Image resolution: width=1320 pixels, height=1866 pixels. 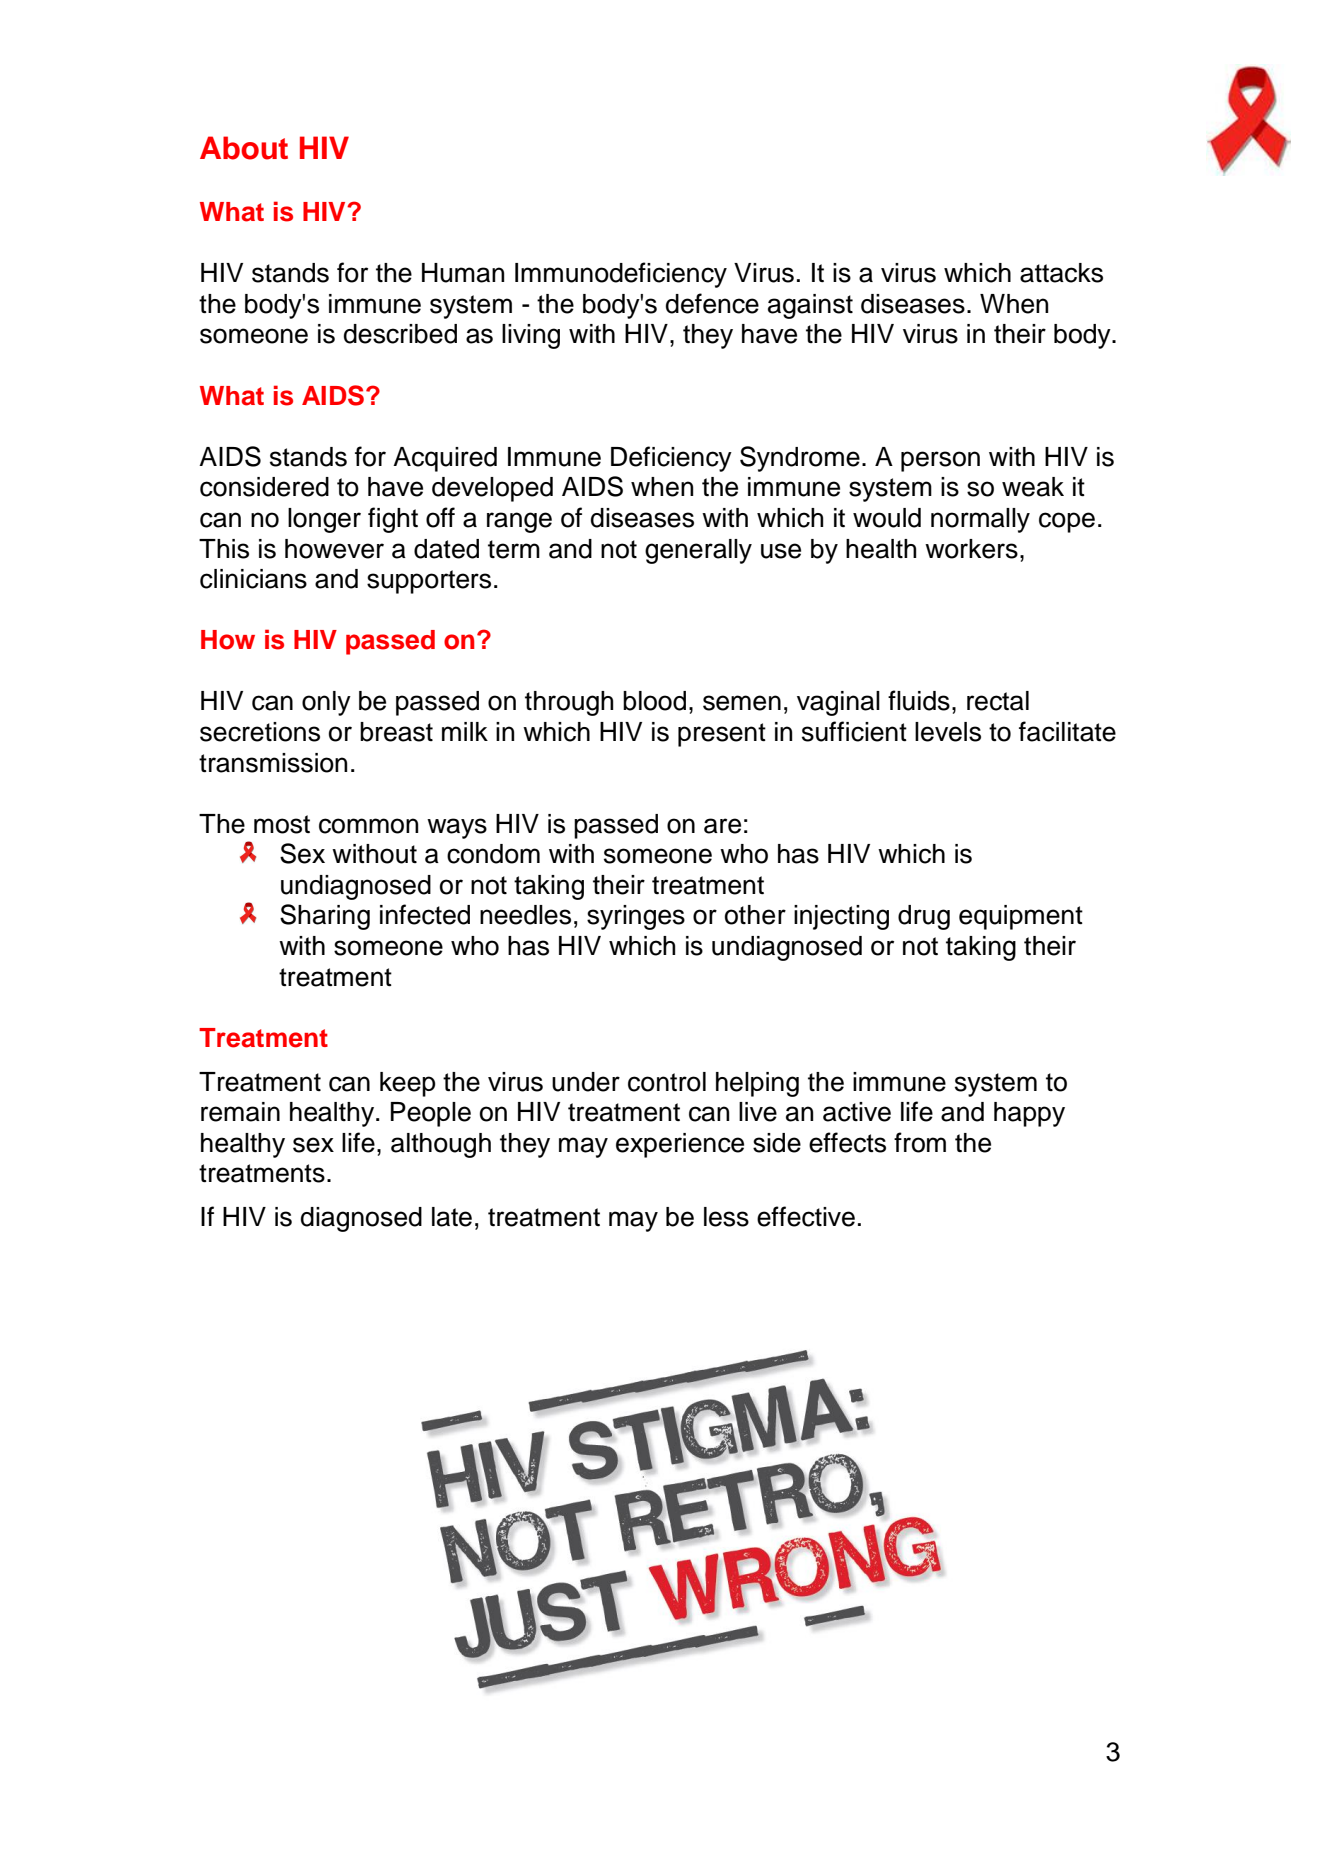 What do you see at coordinates (325, 917) in the page?
I see `Sharing` at bounding box center [325, 917].
